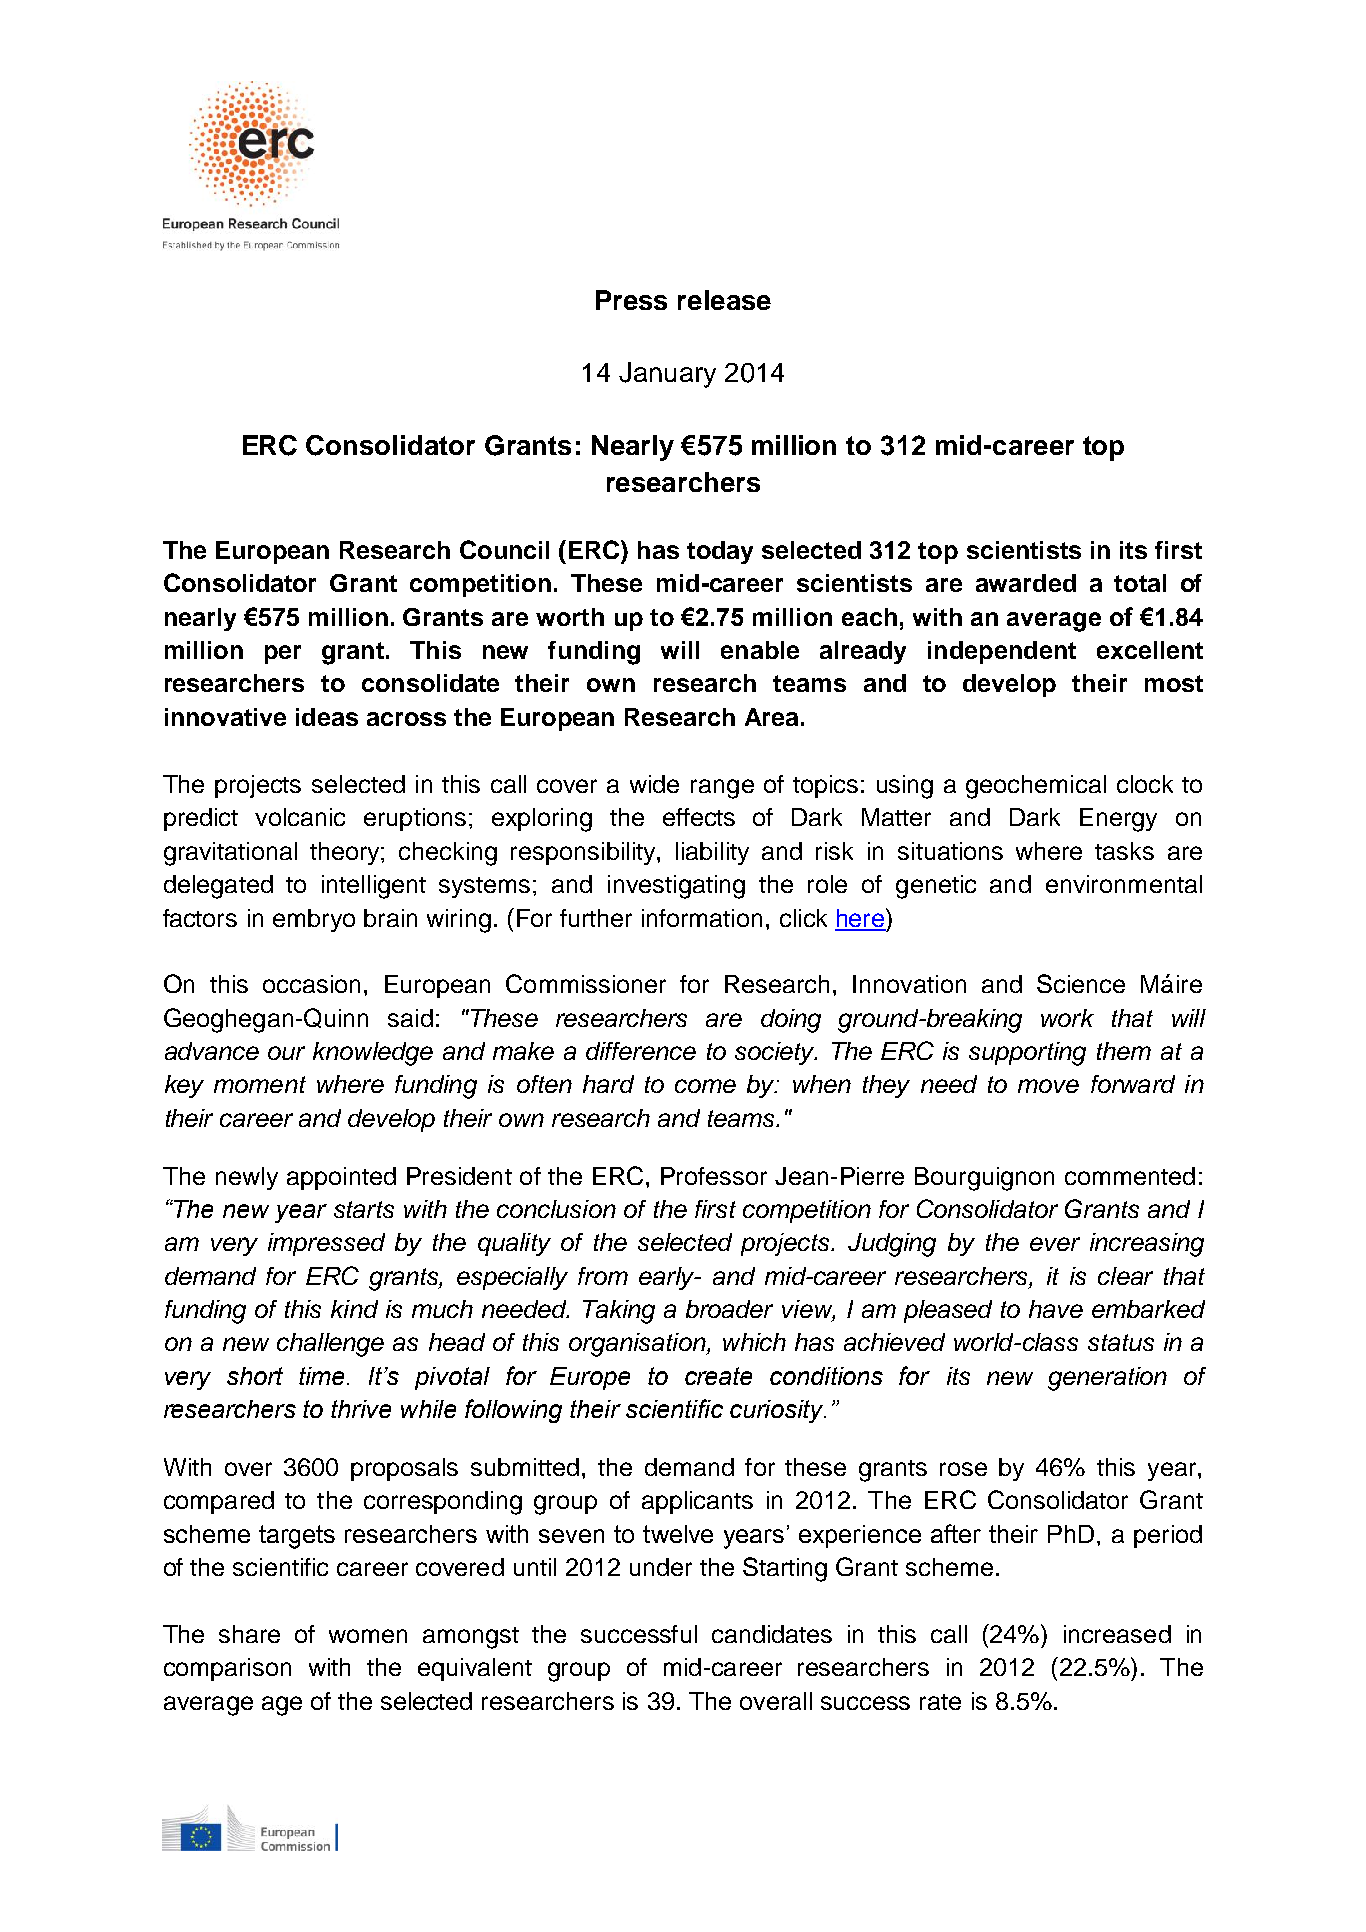 This page has width=1366, height=1932. Describe the element at coordinates (1067, 1018) in the page. I see `work` at that location.
